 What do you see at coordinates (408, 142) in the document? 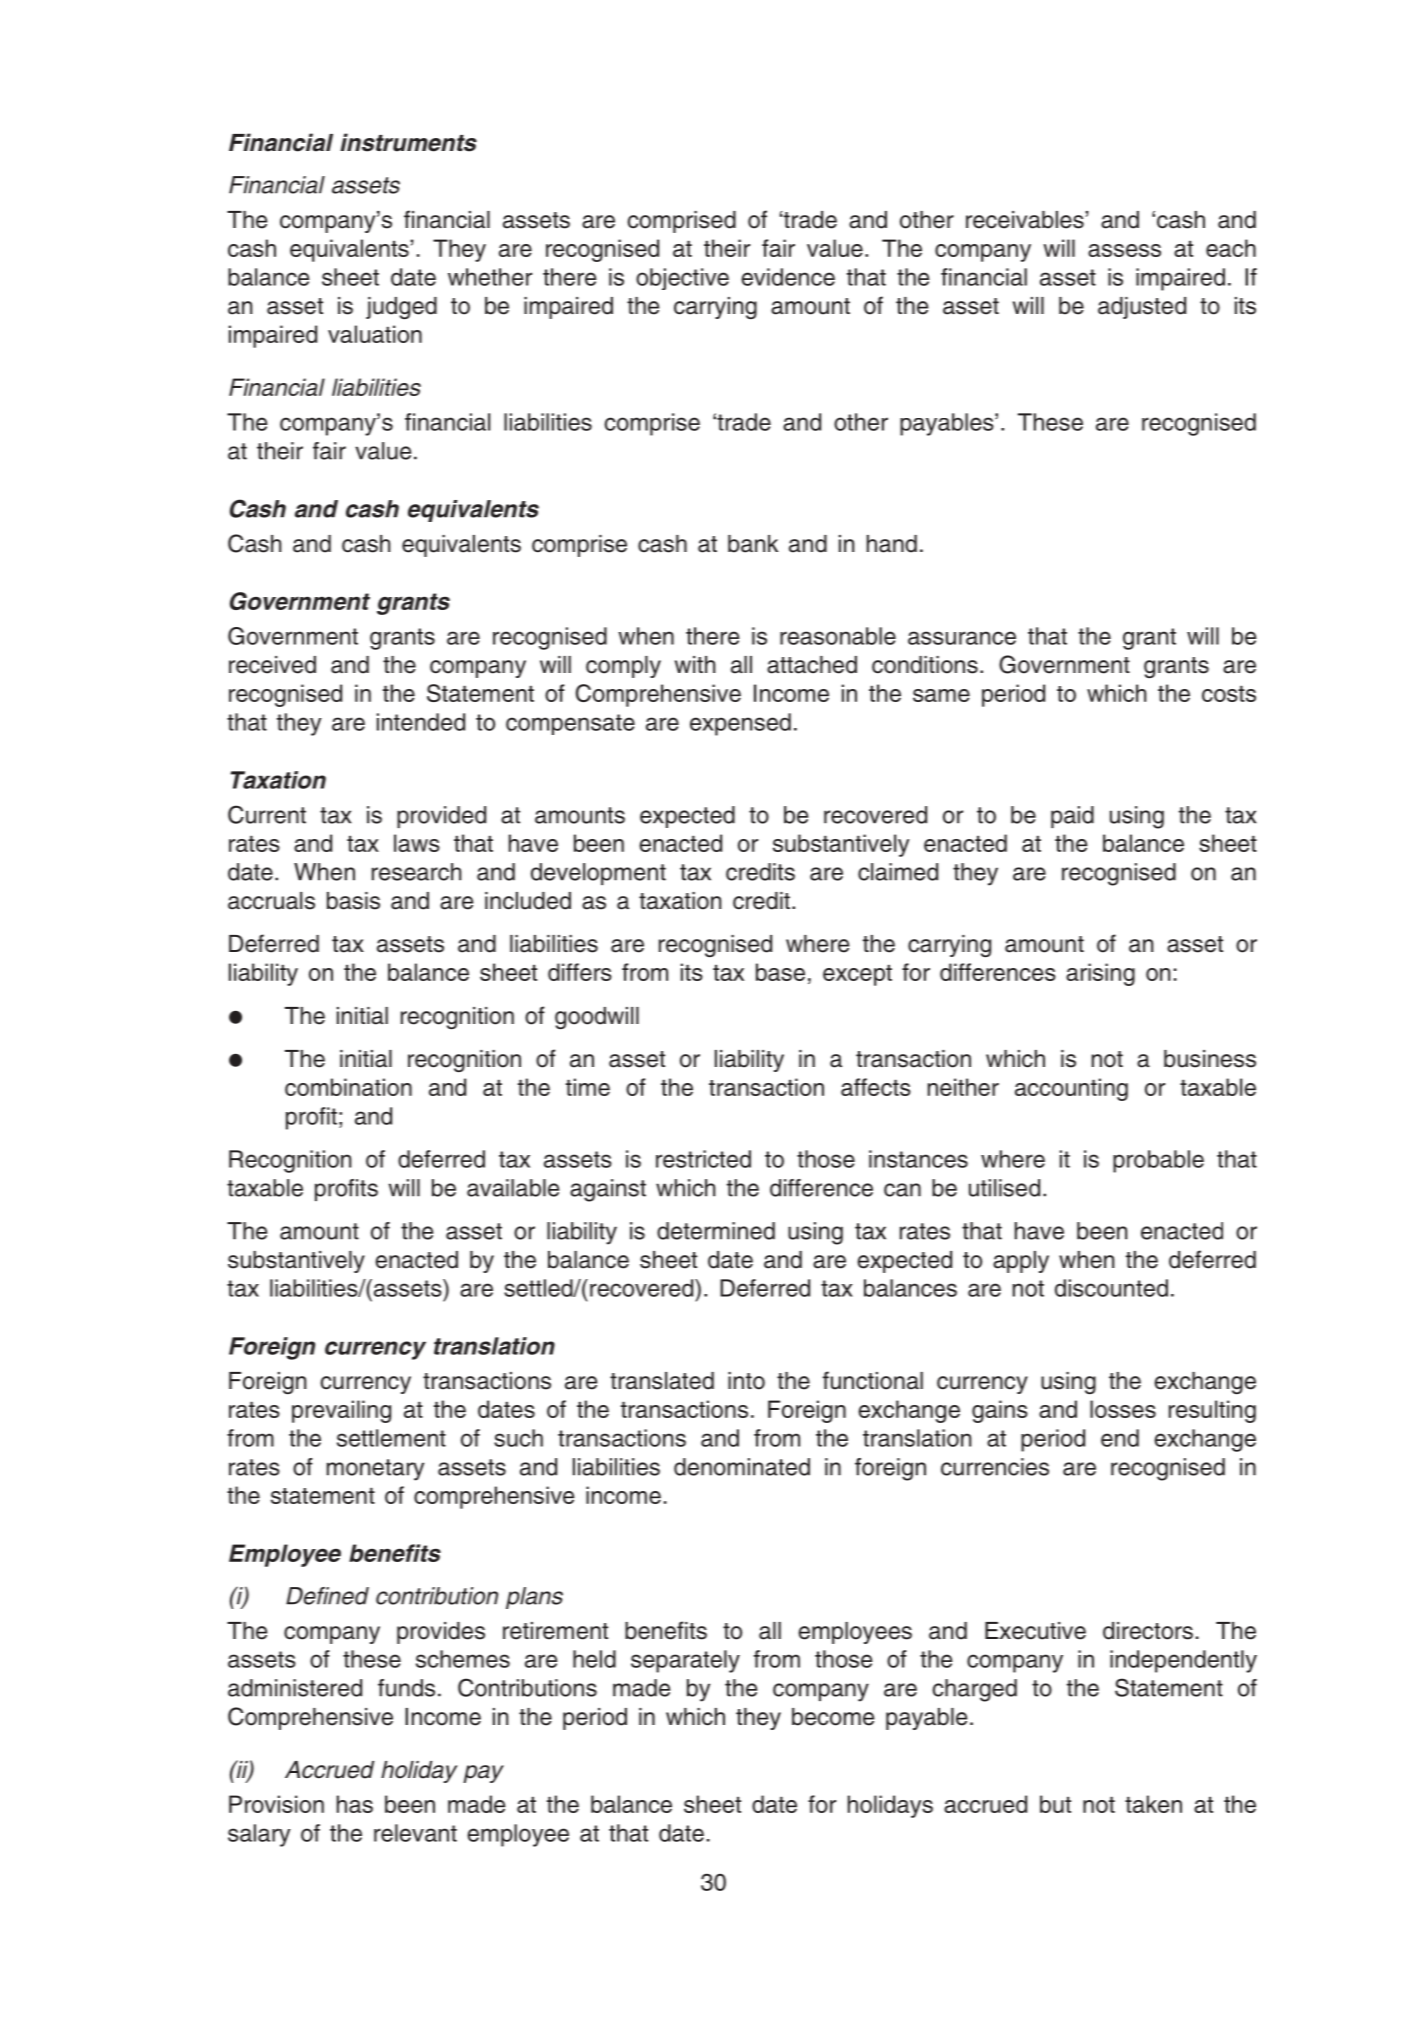
I see `instruments` at bounding box center [408, 142].
